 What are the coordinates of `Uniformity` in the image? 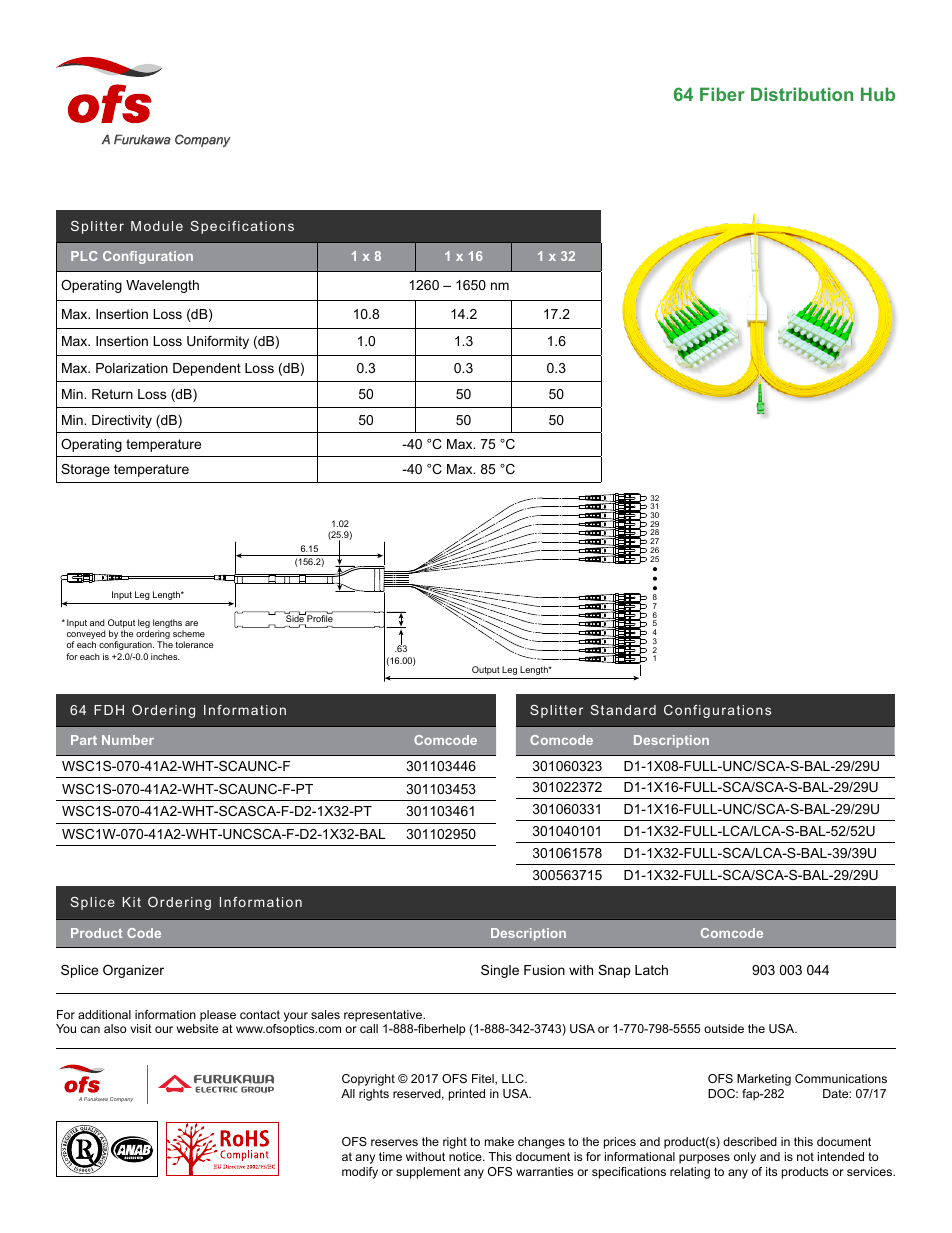 It's located at (218, 342).
